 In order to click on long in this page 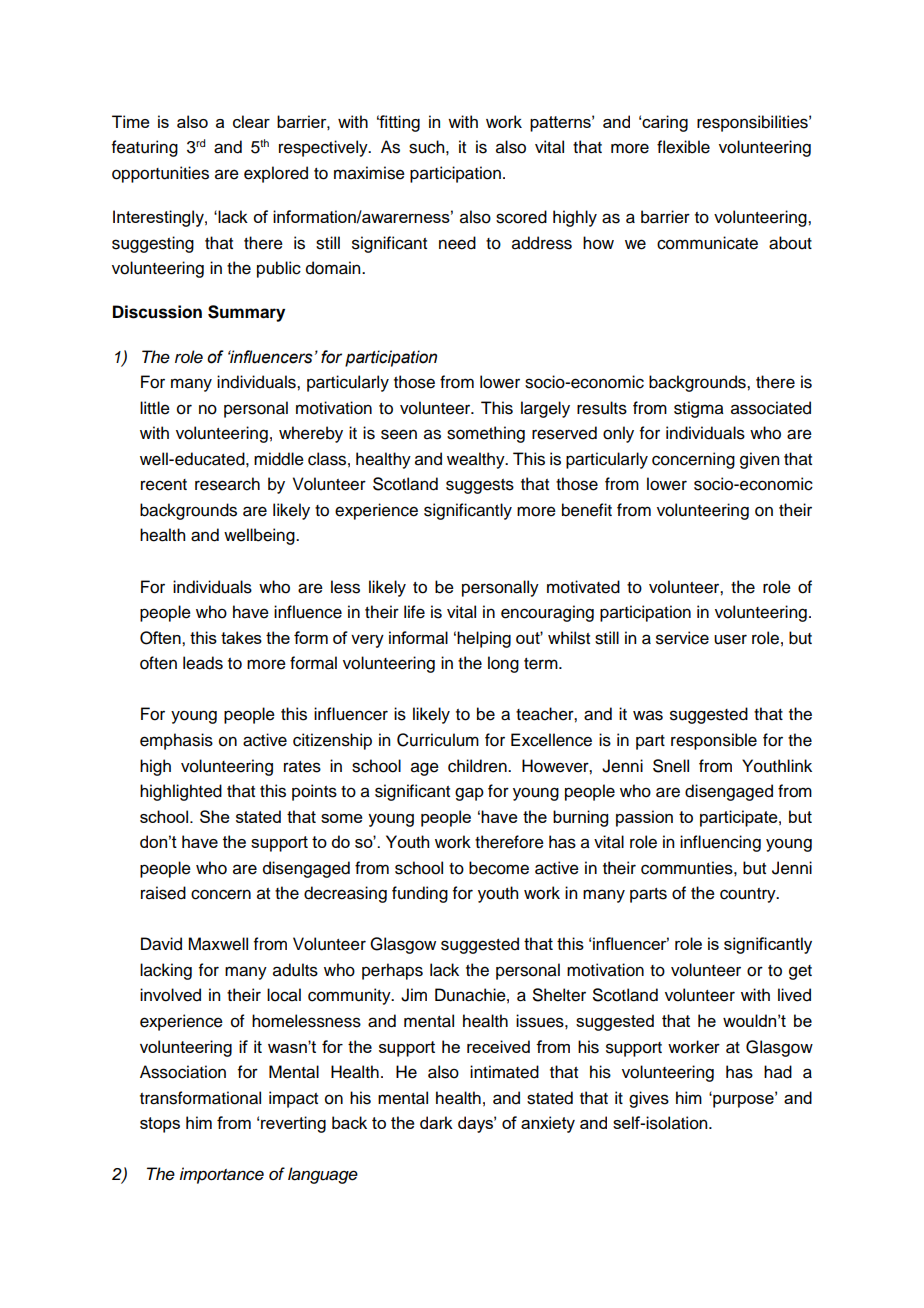, I will do `click(503, 664)`.
